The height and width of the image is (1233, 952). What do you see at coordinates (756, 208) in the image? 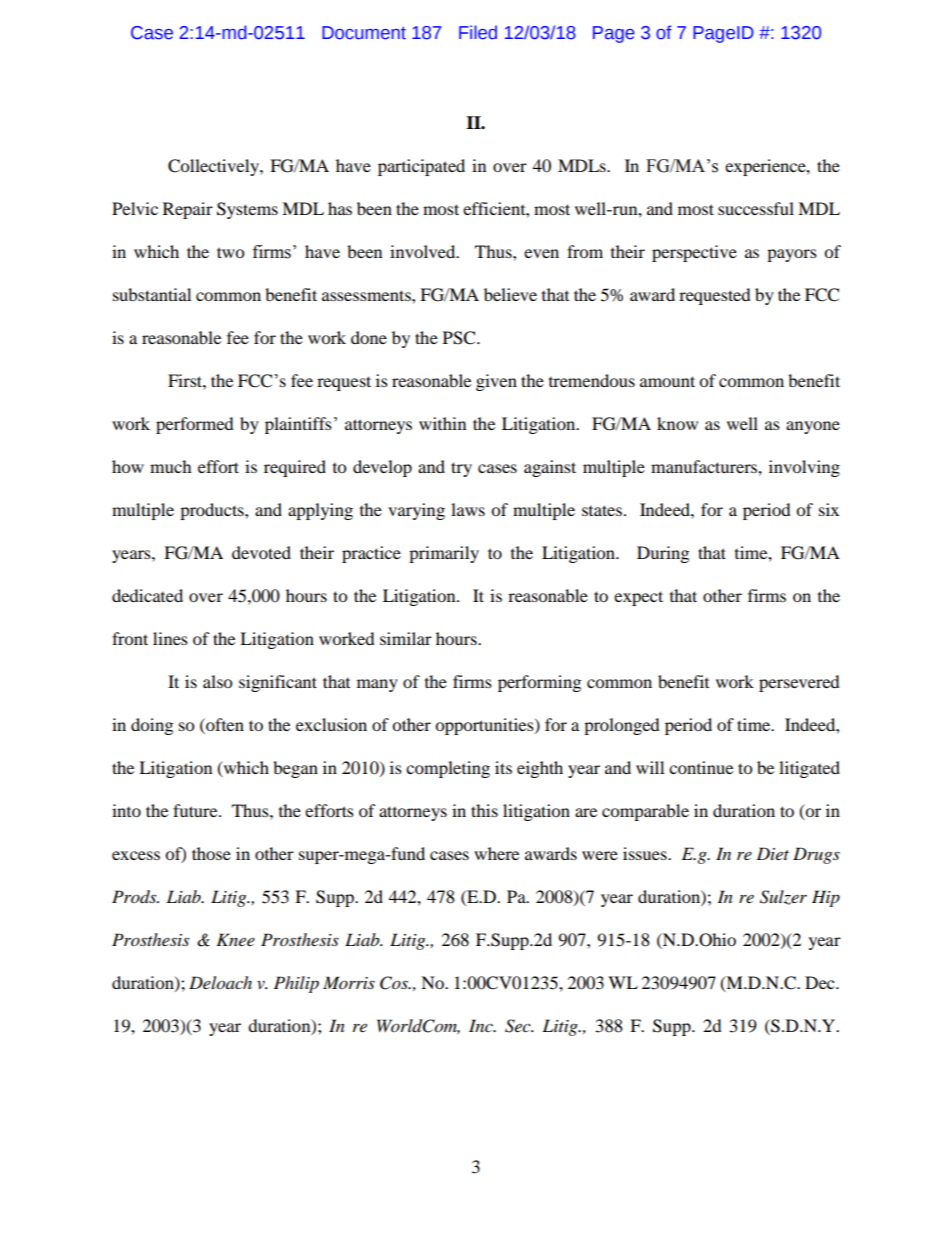
I see `successful` at bounding box center [756, 208].
